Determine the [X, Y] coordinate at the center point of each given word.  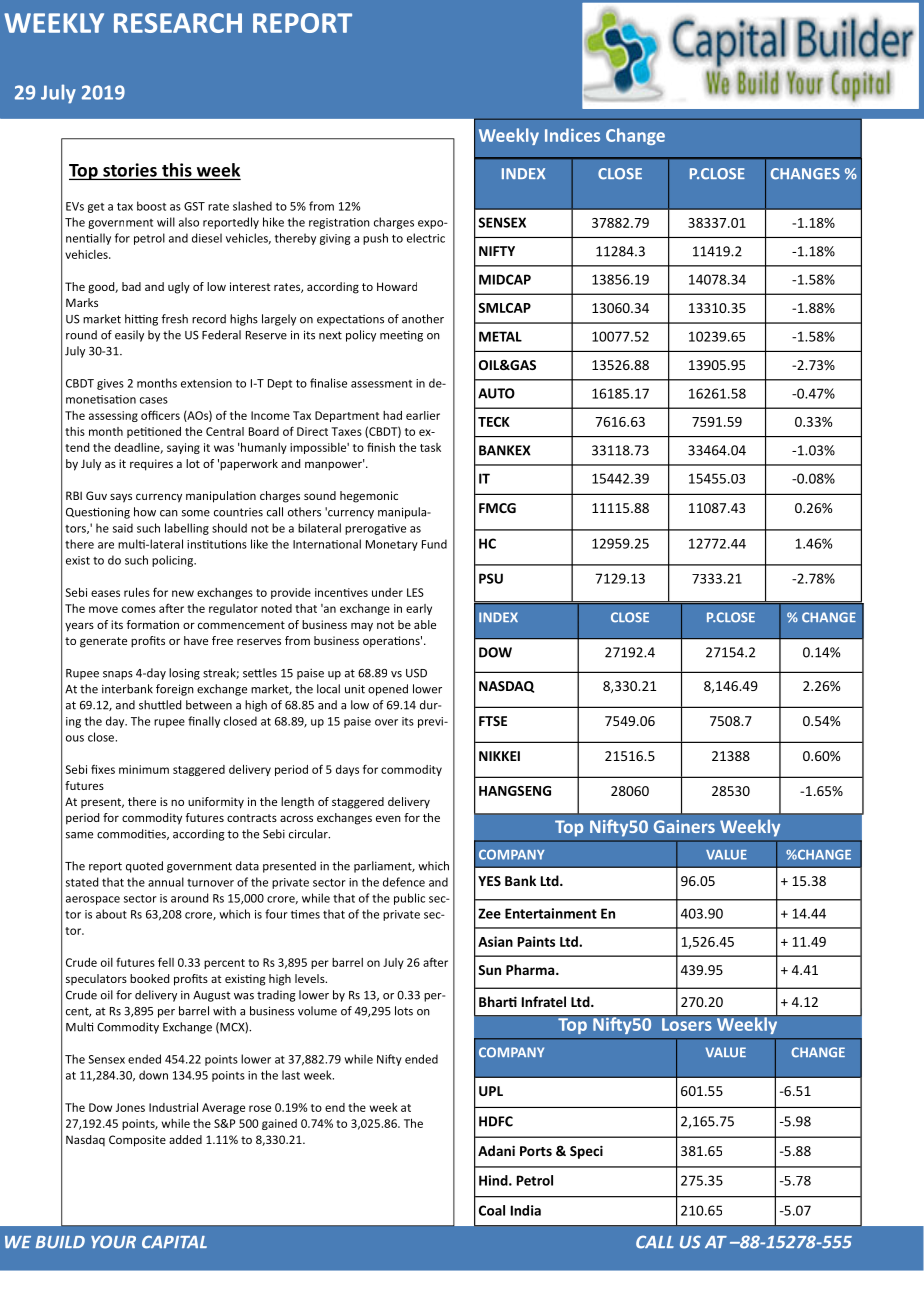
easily [129, 336]
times [305, 914]
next [330, 335]
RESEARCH [178, 23]
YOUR [113, 1242]
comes [139, 609]
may [362, 627]
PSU [491, 578]
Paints [536, 941]
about [111, 914]
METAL [500, 336]
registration [339, 223]
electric [426, 238]
